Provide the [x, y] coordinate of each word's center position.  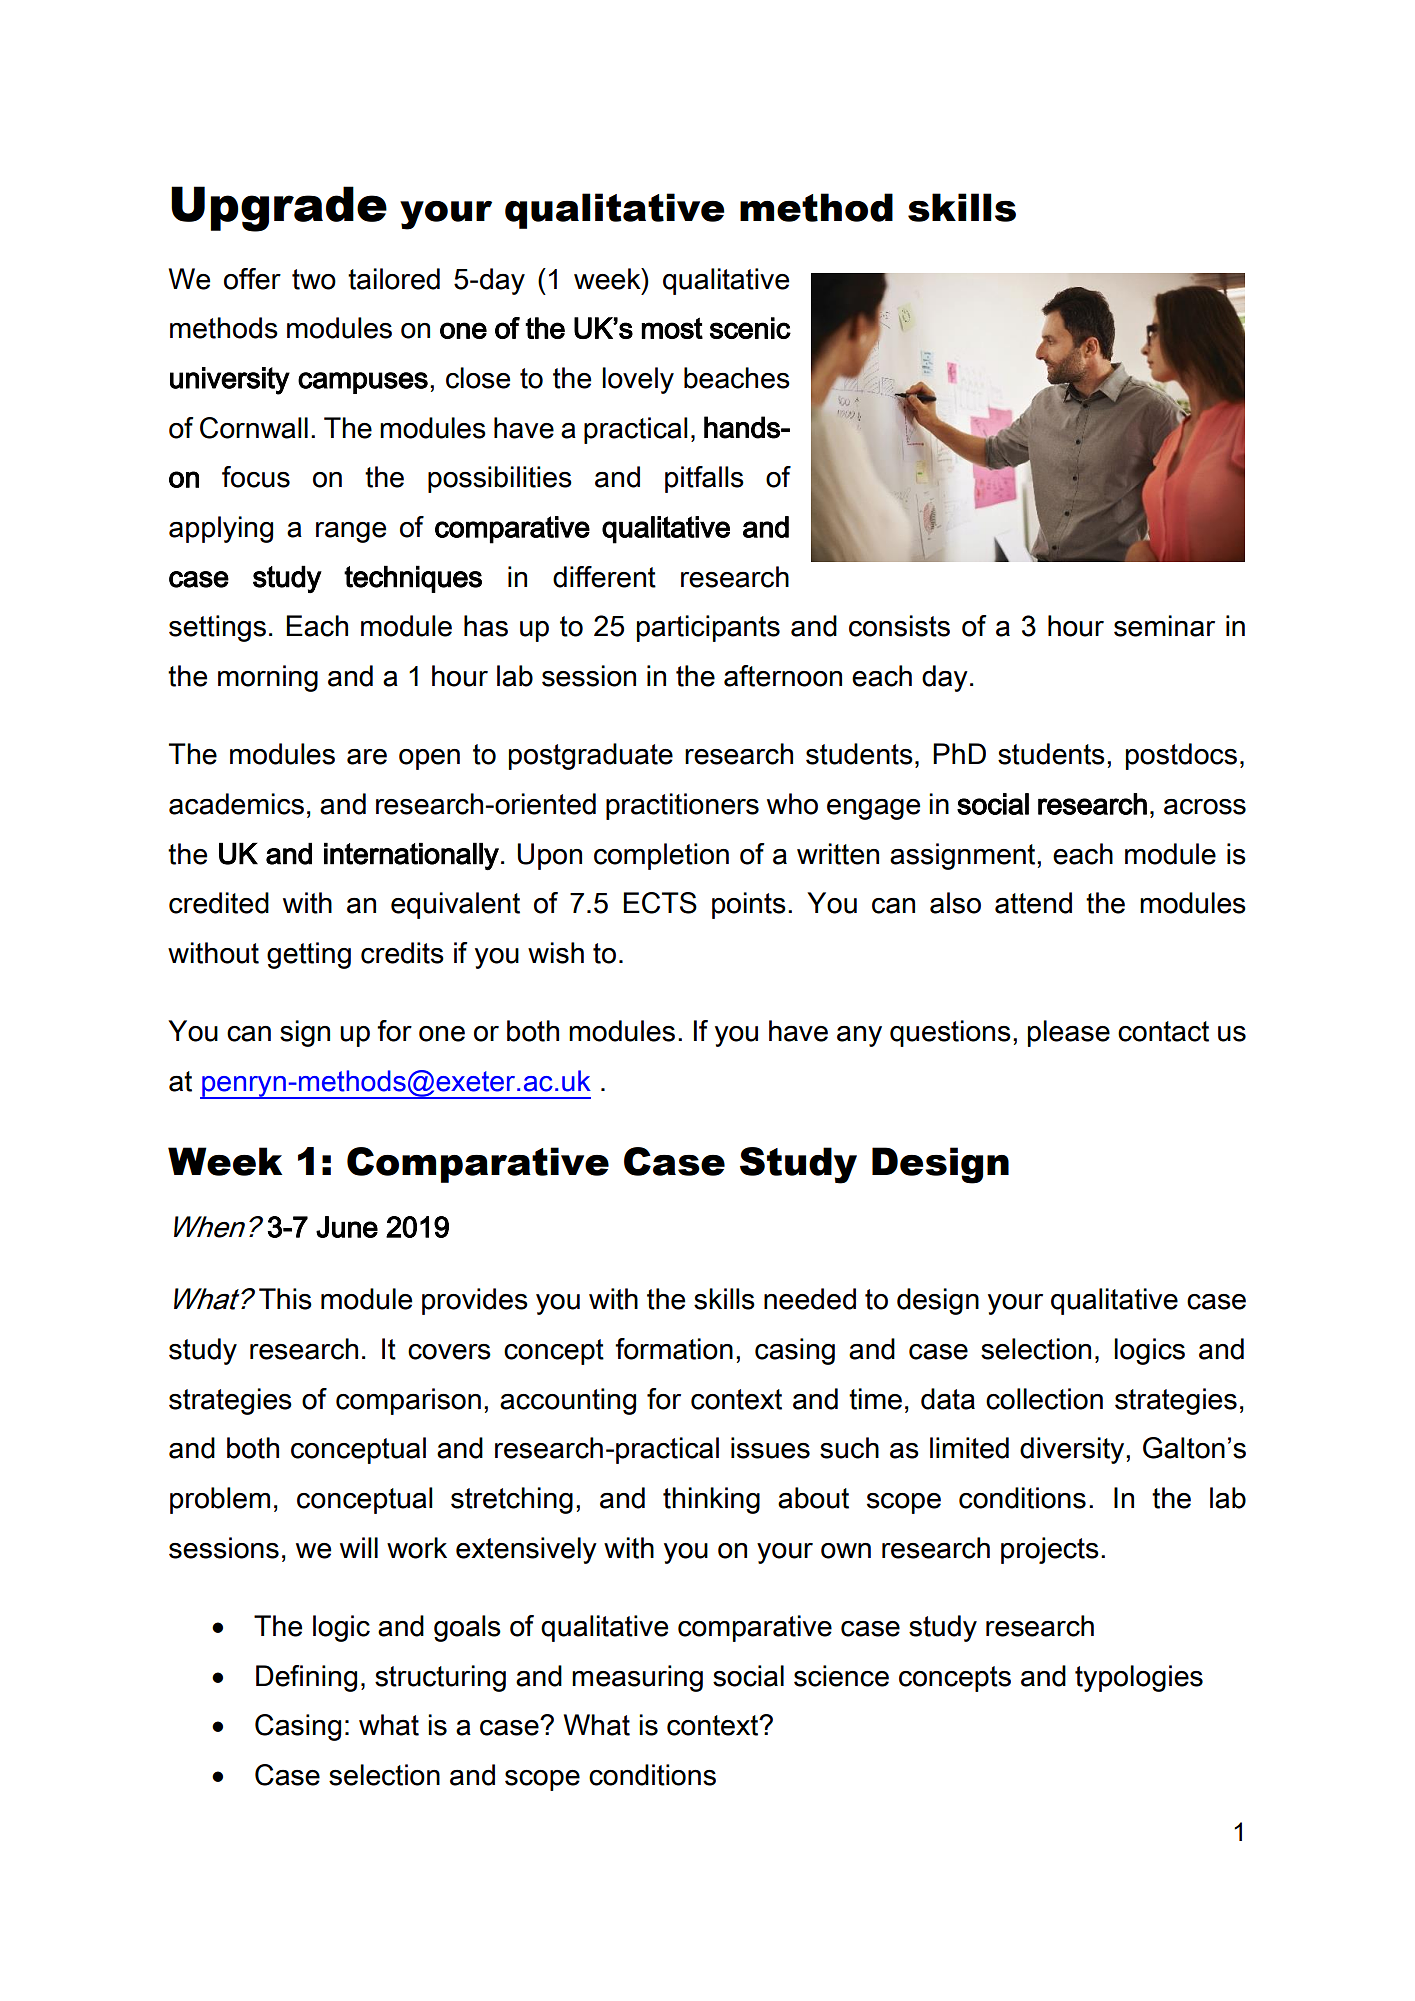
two [314, 279]
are [367, 757]
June [347, 1227]
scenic [750, 328]
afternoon [783, 676]
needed [810, 1299]
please [1069, 1033]
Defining [306, 1678]
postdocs [1181, 756]
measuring [637, 1678]
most [672, 328]
